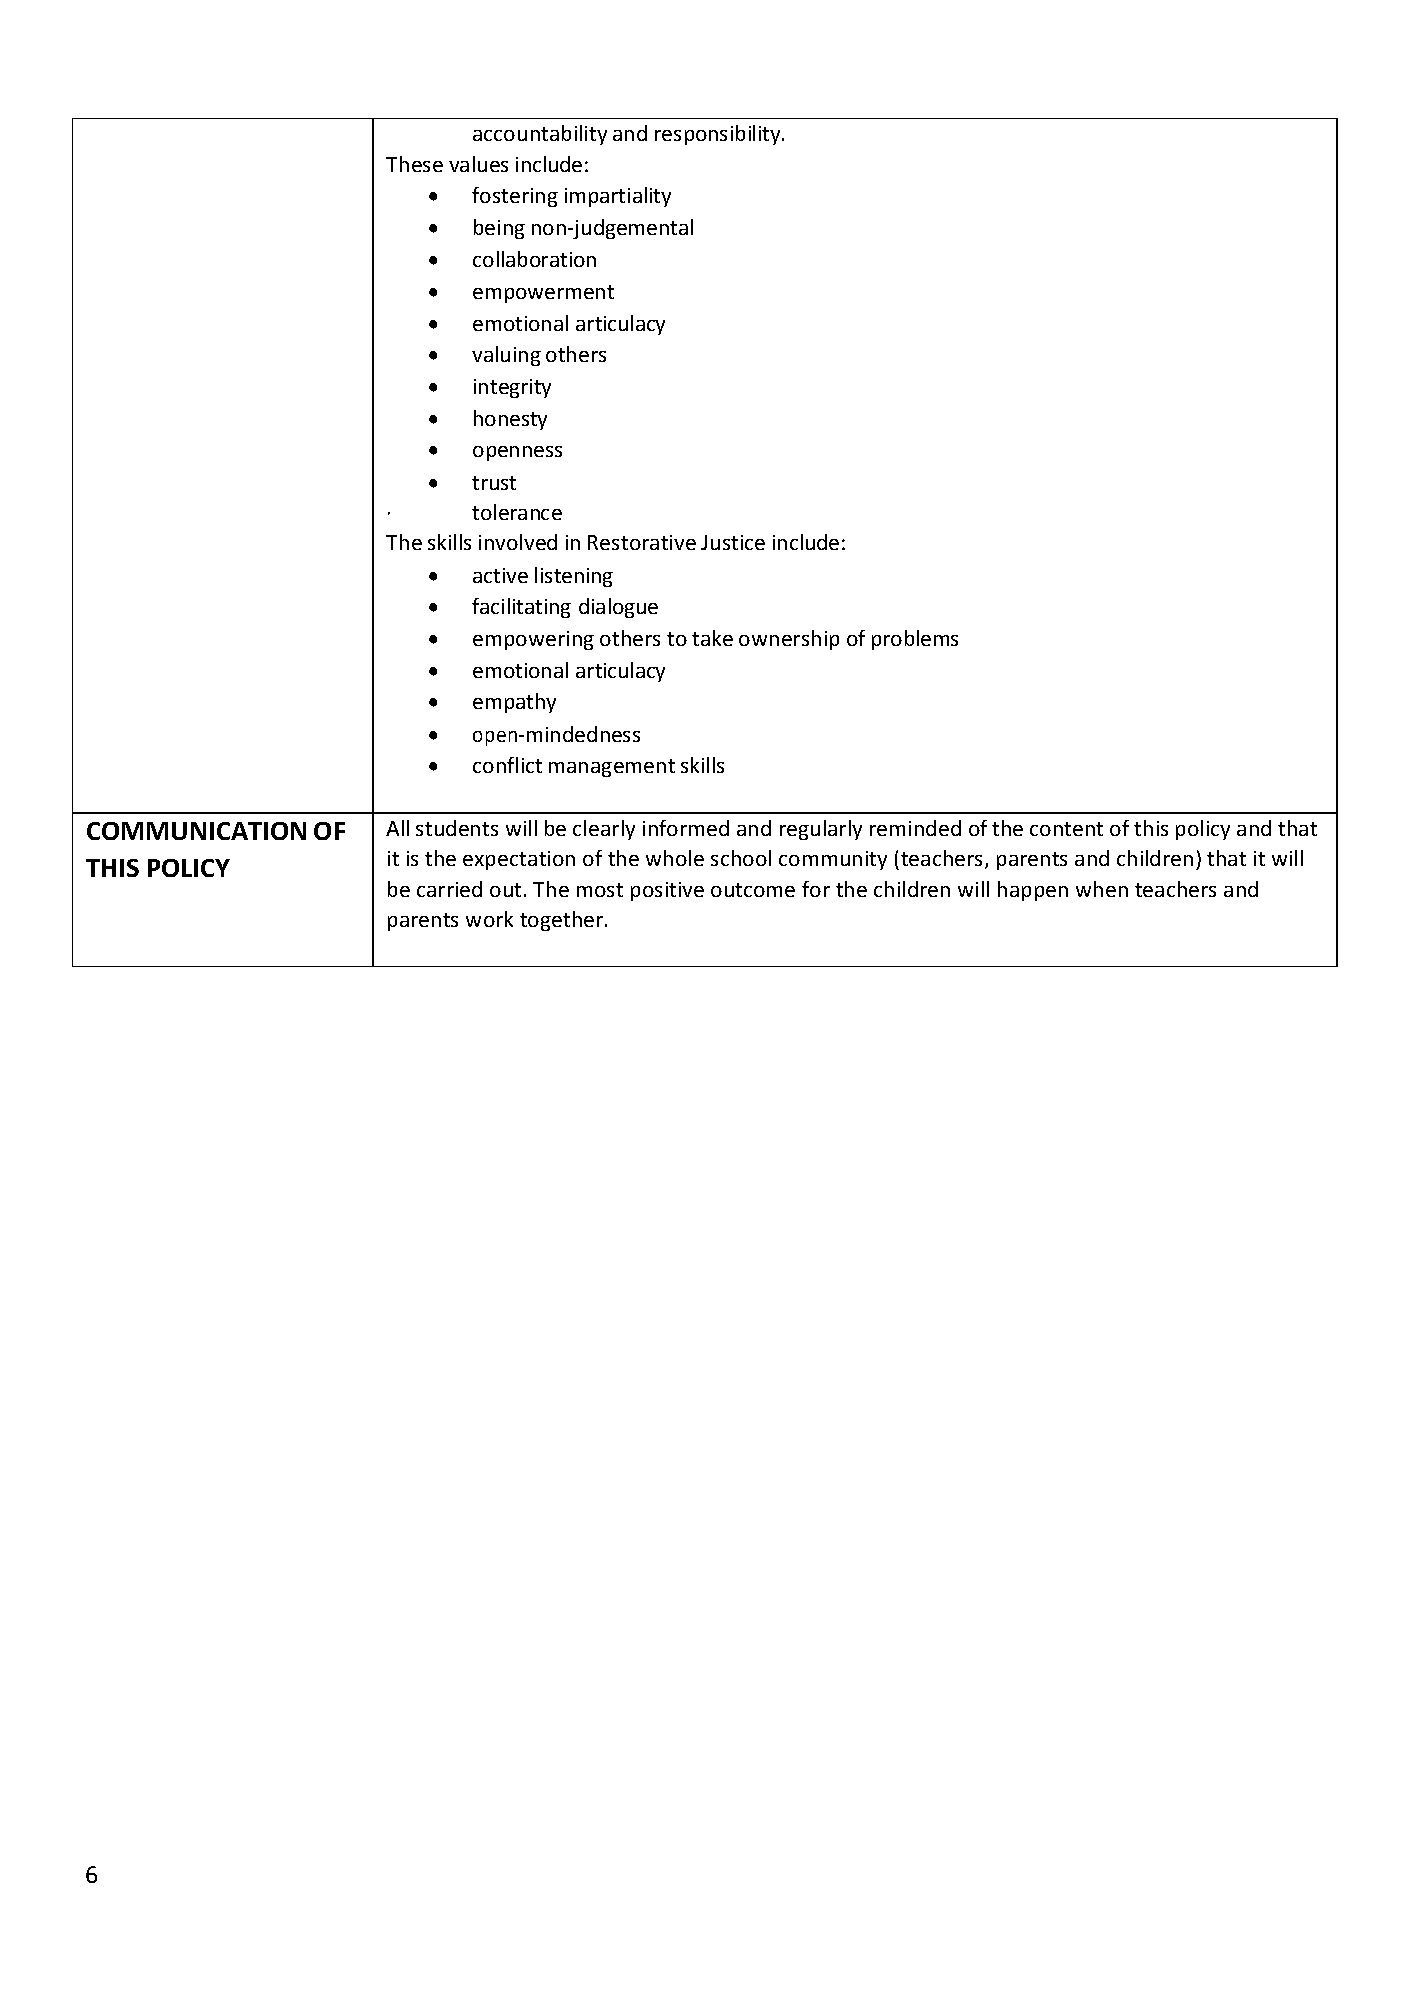 This screenshot has height=2003, width=1415. What do you see at coordinates (719, 135) in the screenshot?
I see `responsibility` at bounding box center [719, 135].
